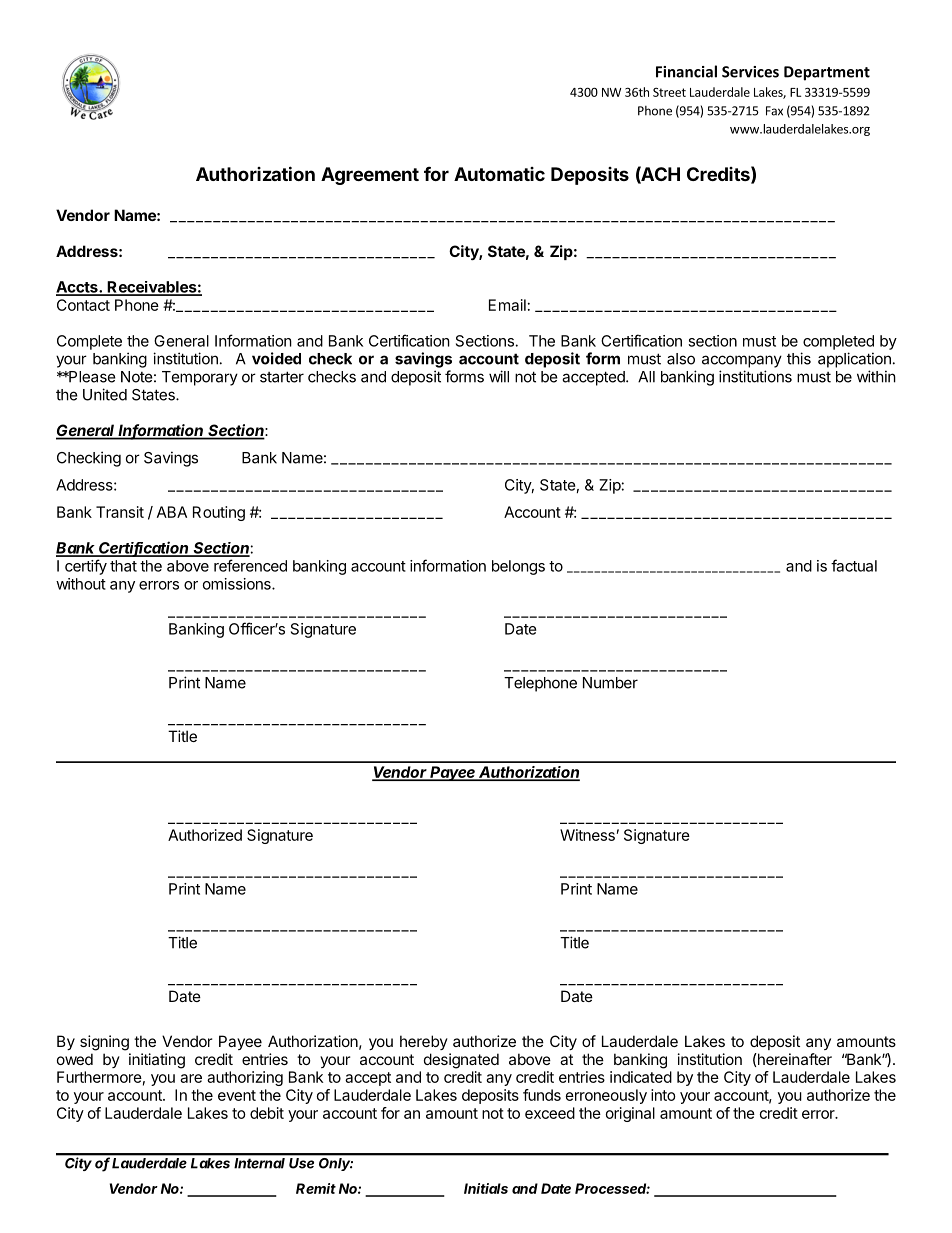  What do you see at coordinates (663, 1095) in the screenshot?
I see `into` at bounding box center [663, 1095].
